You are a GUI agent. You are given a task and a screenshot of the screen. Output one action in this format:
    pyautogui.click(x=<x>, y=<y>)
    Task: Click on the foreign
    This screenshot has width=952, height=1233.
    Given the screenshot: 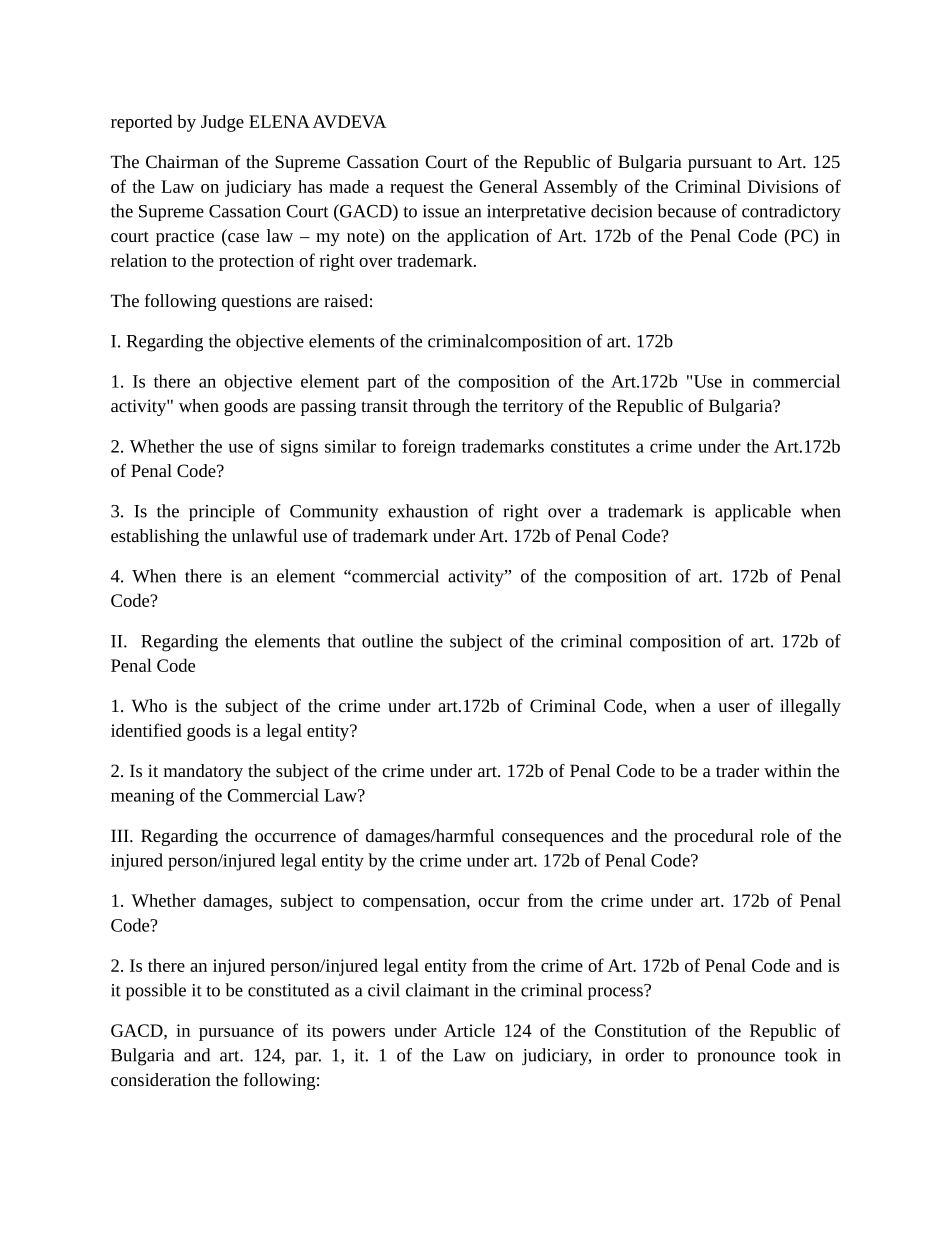 What is the action you would take?
    pyautogui.click(x=429, y=448)
